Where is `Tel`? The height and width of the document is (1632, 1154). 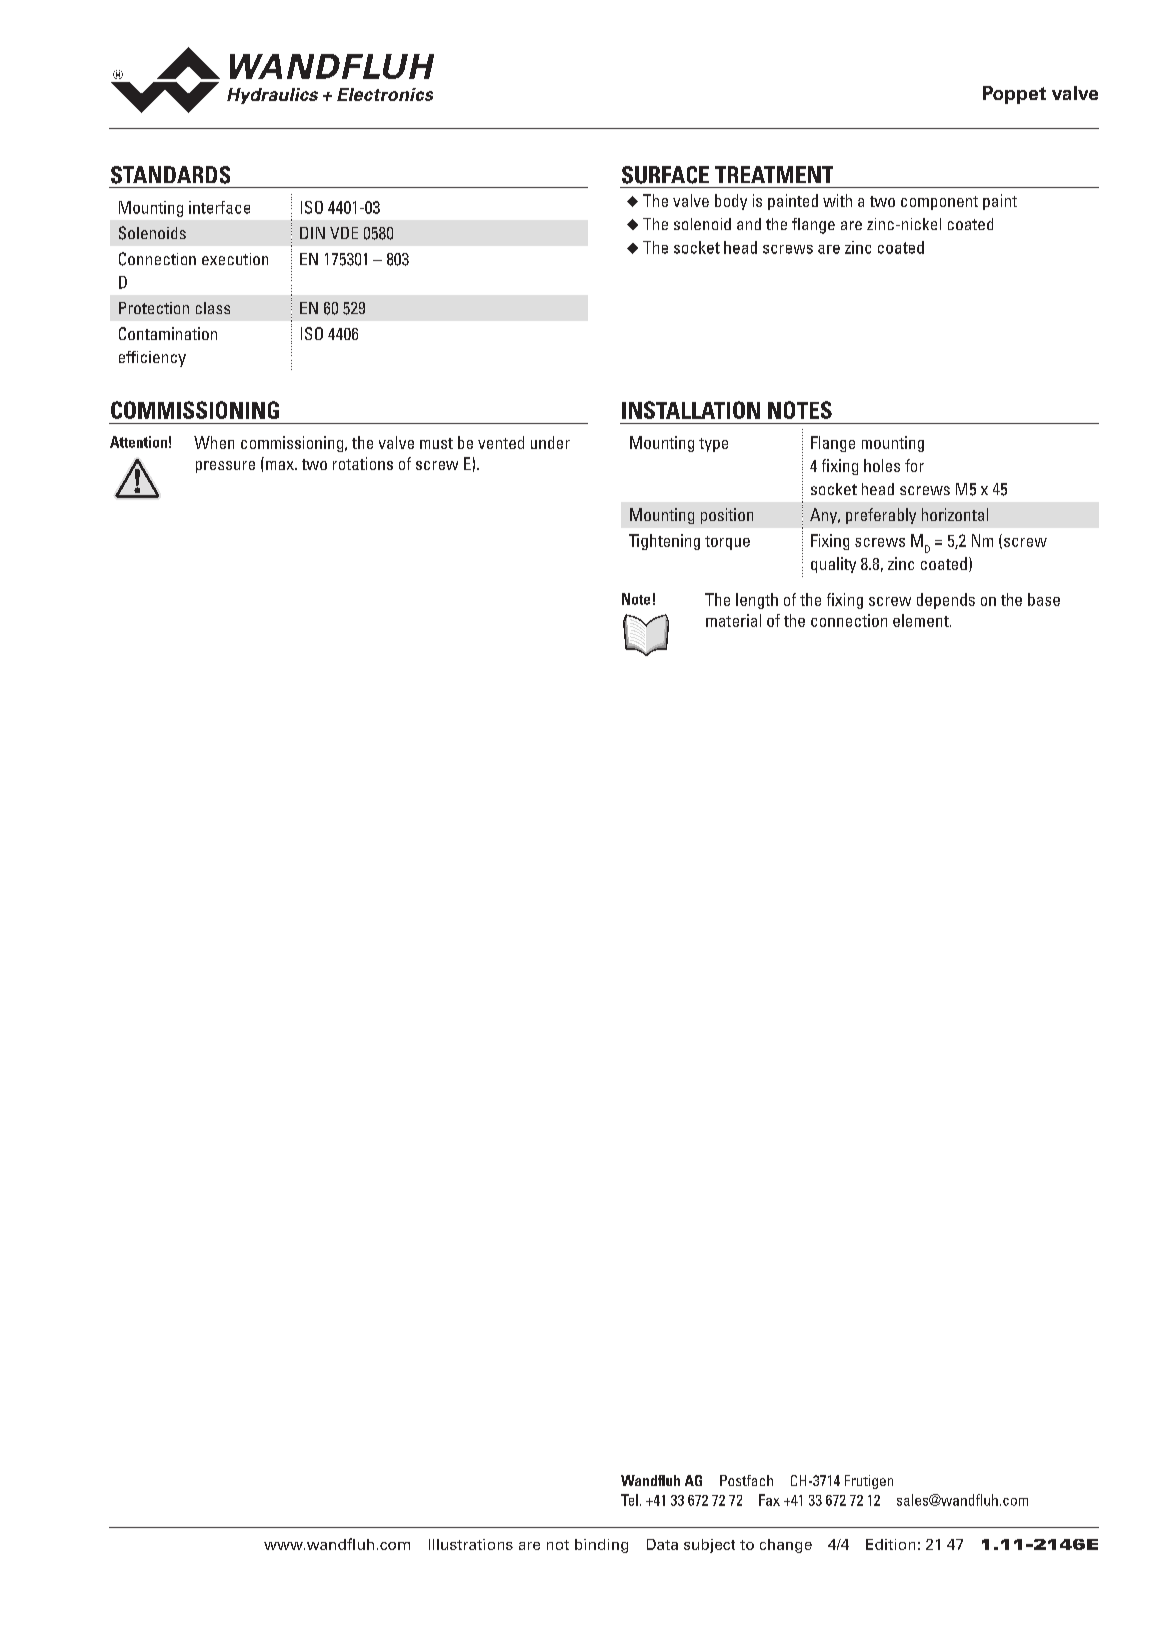 Tel is located at coordinates (629, 1500).
